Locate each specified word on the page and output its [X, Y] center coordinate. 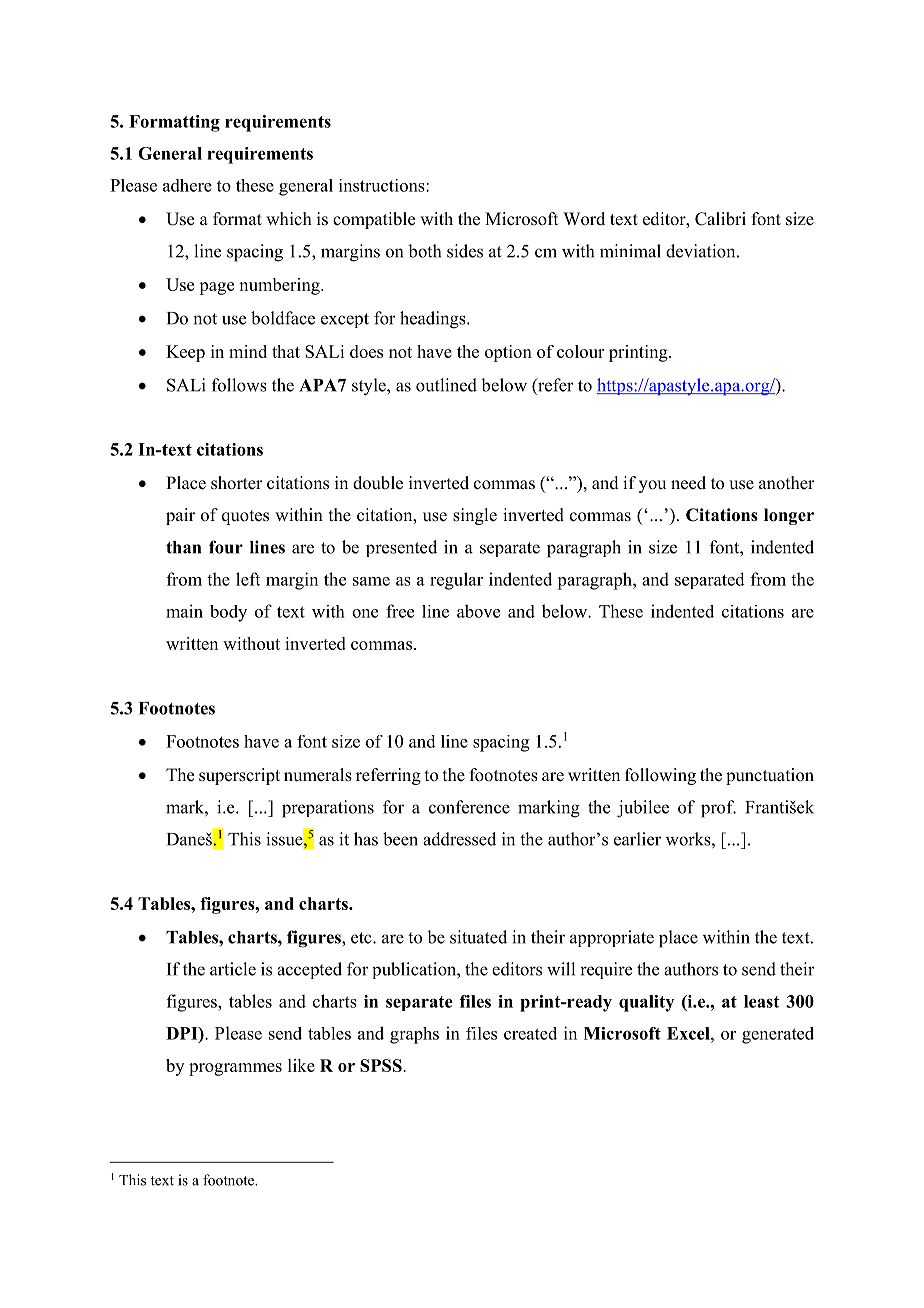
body [228, 613]
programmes [235, 1069]
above [478, 611]
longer [789, 516]
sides [465, 251]
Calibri [720, 219]
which [289, 218]
